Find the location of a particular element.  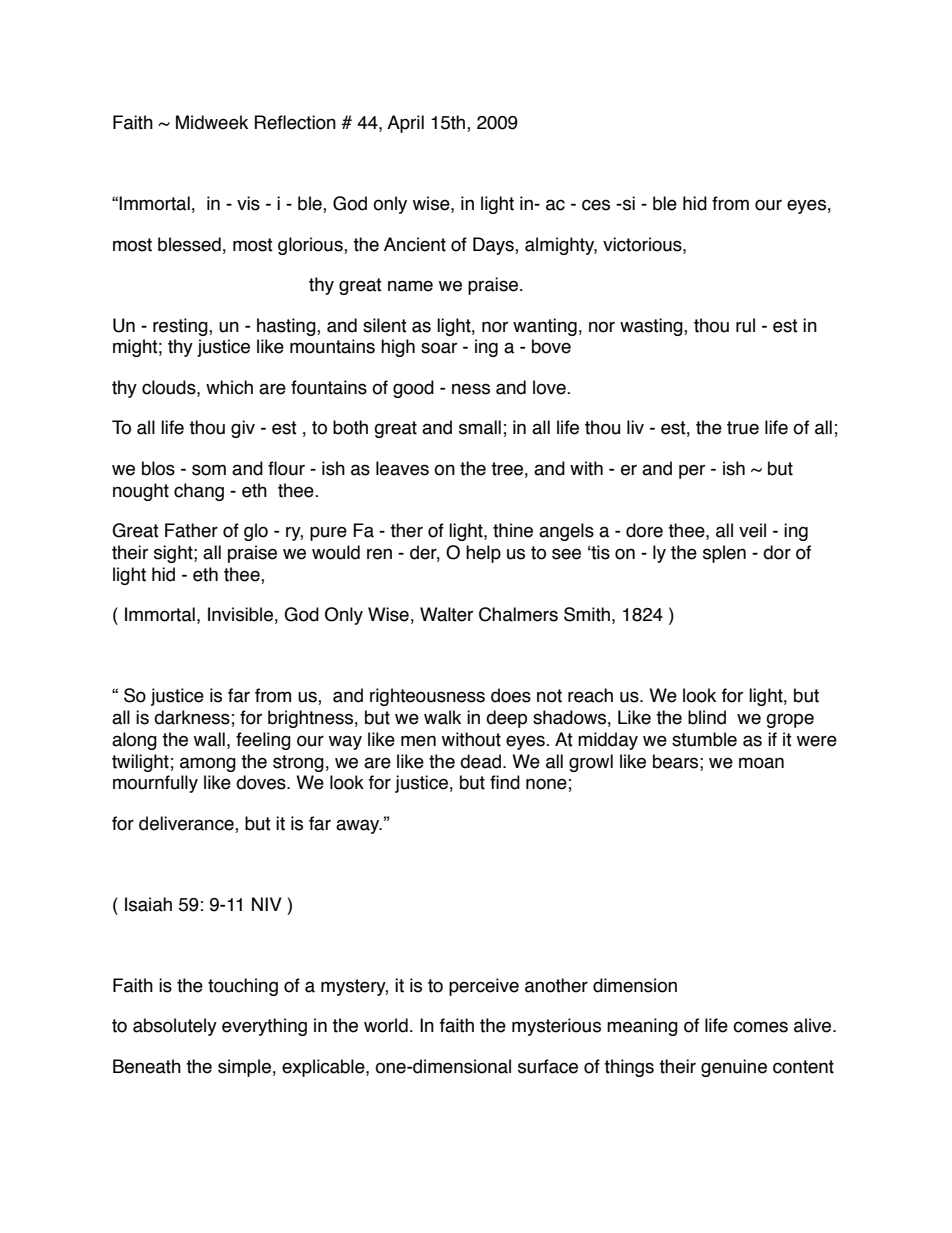

April is located at coordinates (405, 124).
